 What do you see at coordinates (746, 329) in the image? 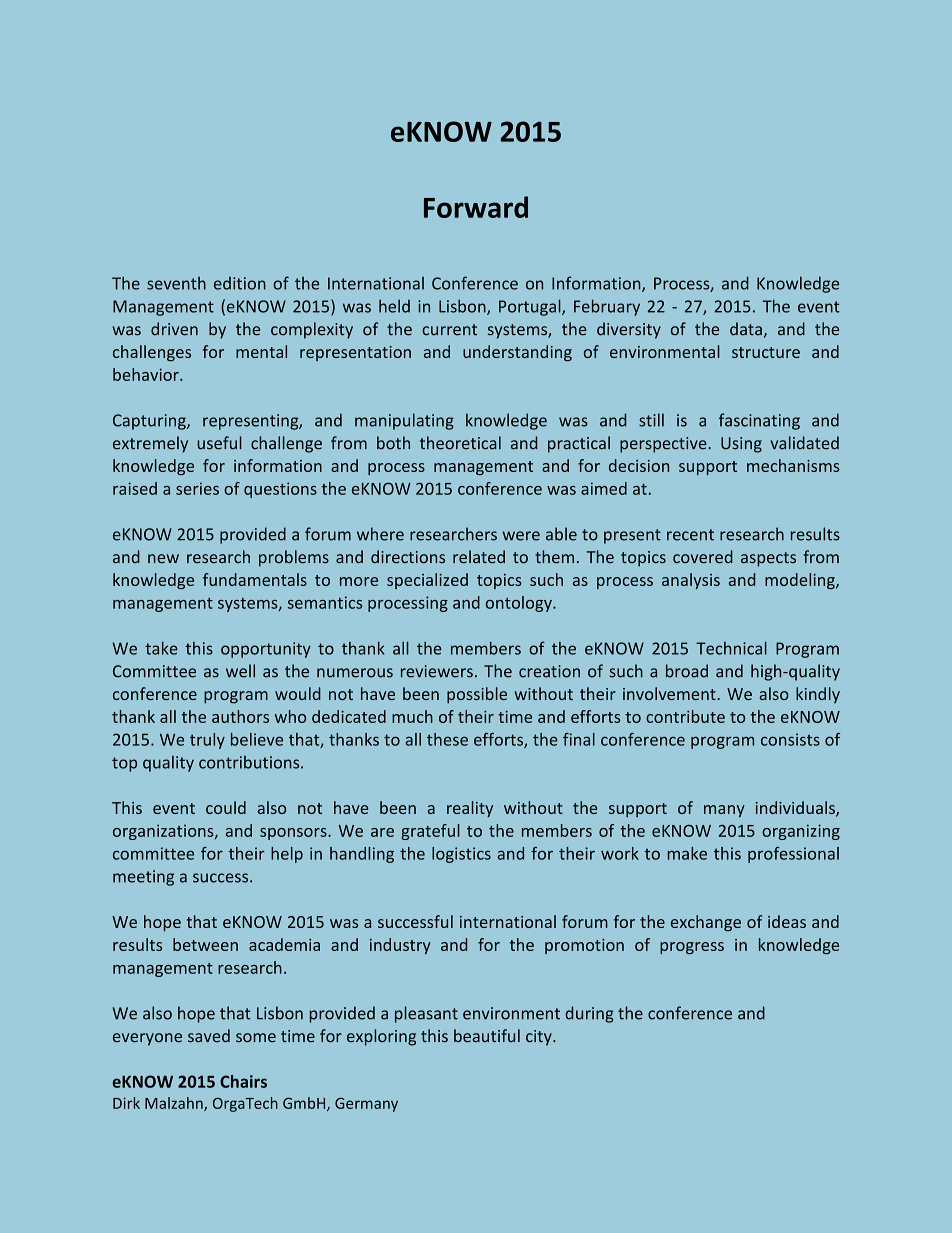
I see `data` at bounding box center [746, 329].
